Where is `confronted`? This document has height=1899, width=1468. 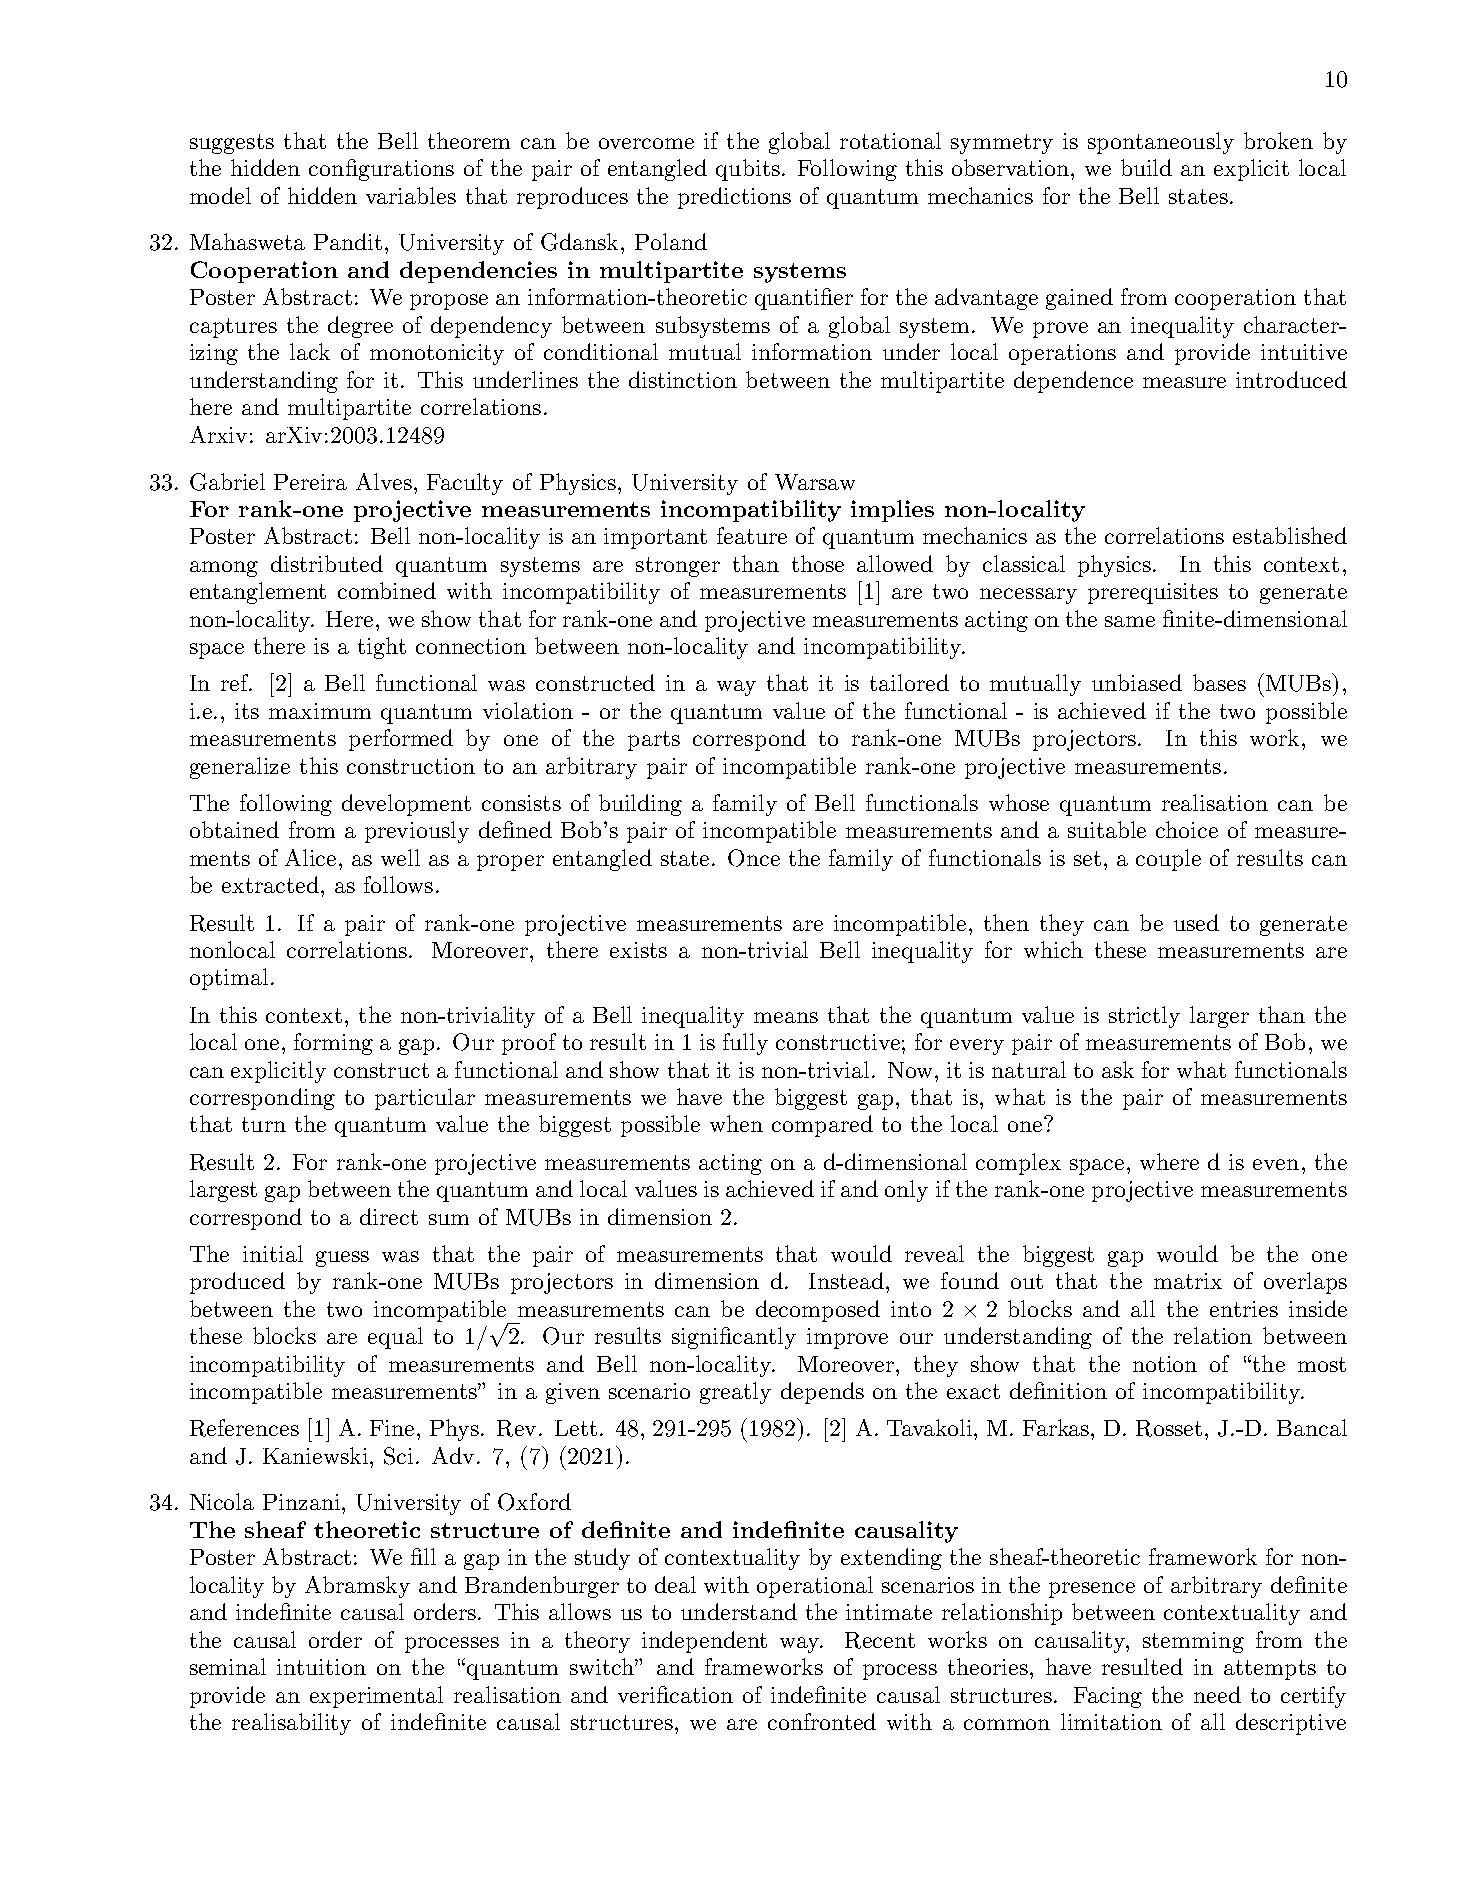
confronted is located at coordinates (822, 1721).
